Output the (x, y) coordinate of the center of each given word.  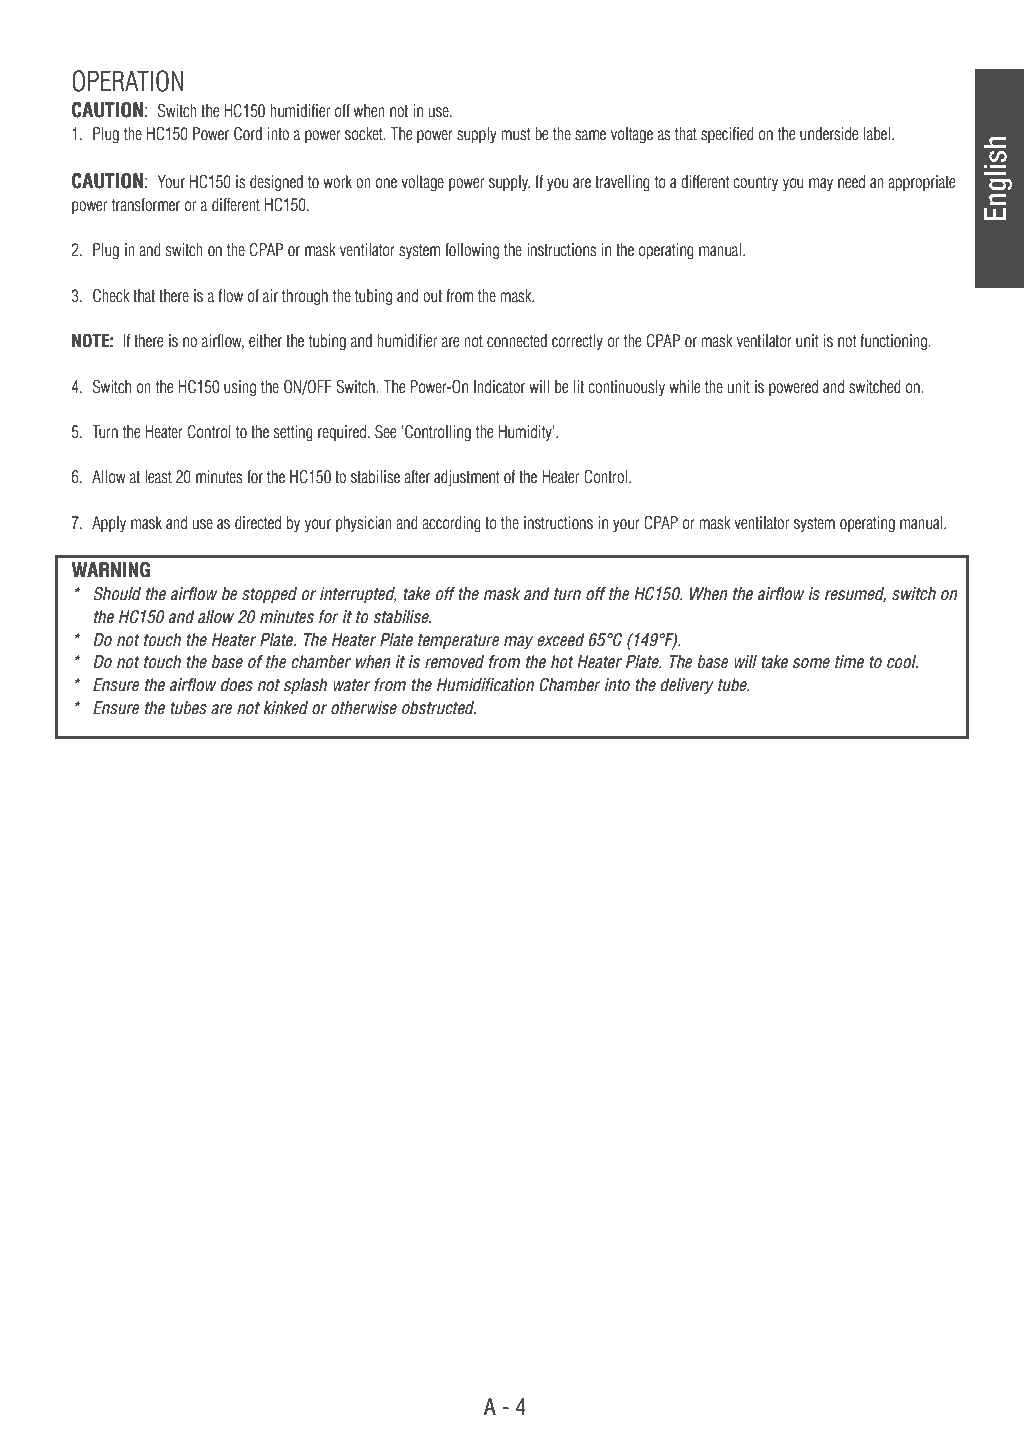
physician (364, 524)
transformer (146, 205)
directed (258, 523)
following (472, 251)
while (684, 387)
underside (829, 134)
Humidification (485, 685)
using (240, 388)
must (516, 134)
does (237, 685)
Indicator (499, 387)
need (851, 182)
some (811, 663)
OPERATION (128, 81)
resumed (855, 595)
